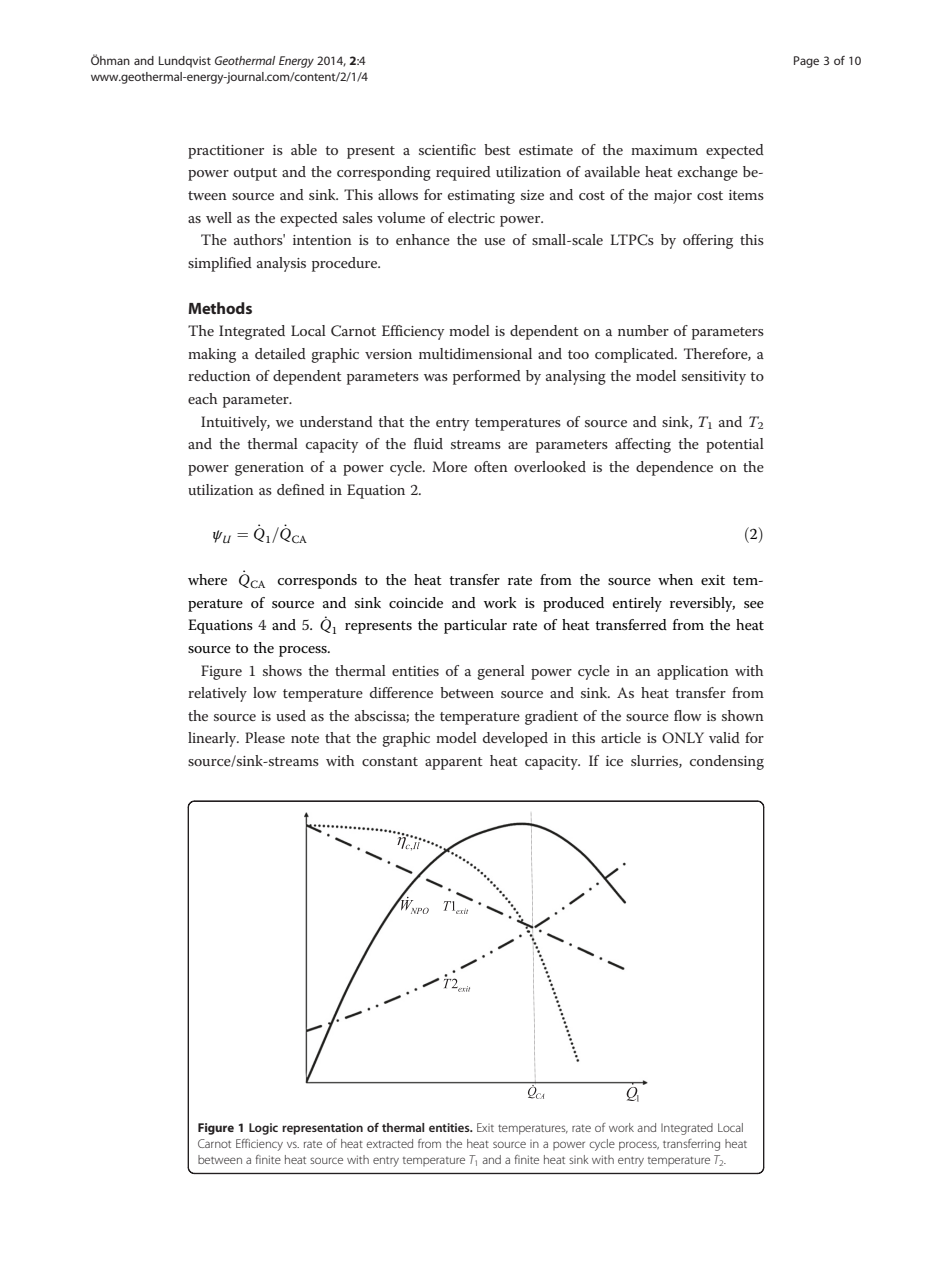 The image size is (952, 1270). I want to click on best, so click(497, 149).
